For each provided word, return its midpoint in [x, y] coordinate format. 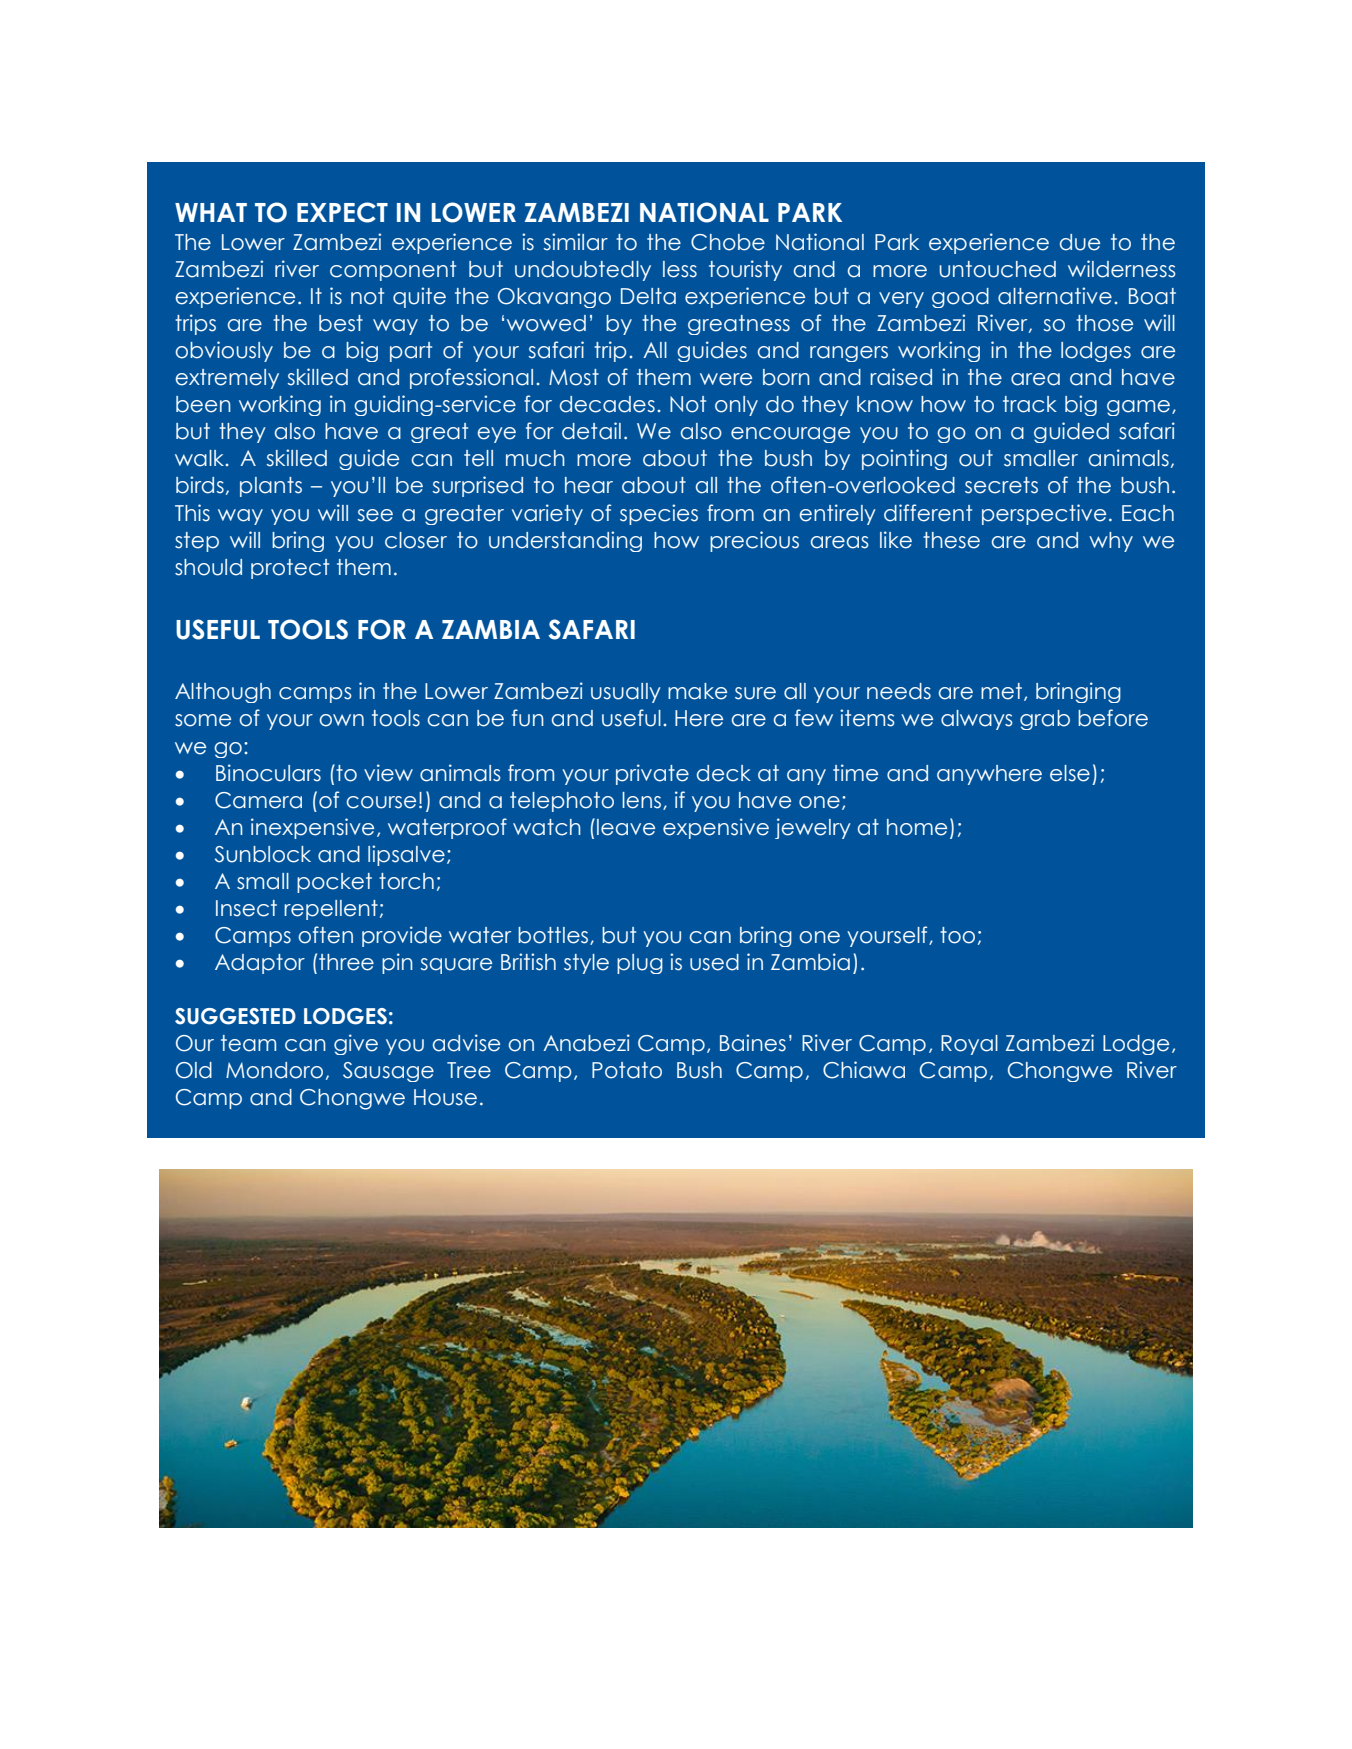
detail [591, 431]
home [917, 827]
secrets [1001, 485]
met [1001, 691]
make [697, 691]
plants [271, 487]
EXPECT [342, 212]
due [1080, 242]
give [356, 1044]
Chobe [728, 242]
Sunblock [263, 854]
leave [626, 827]
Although [223, 693]
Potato [627, 1070]
